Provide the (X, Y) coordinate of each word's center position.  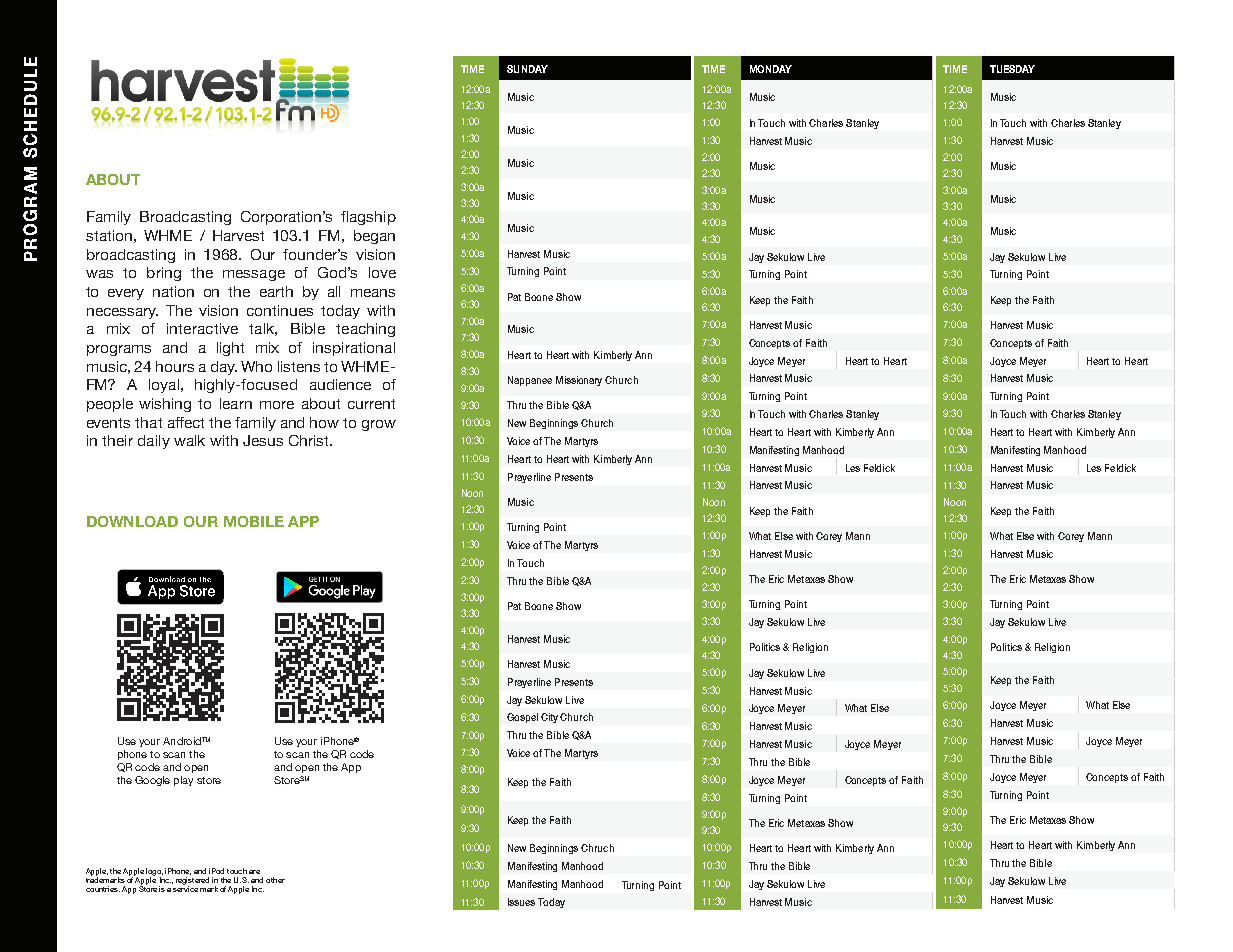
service (185, 888)
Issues (521, 902)
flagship (368, 218)
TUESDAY (1012, 69)
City (551, 718)
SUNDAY (527, 69)
